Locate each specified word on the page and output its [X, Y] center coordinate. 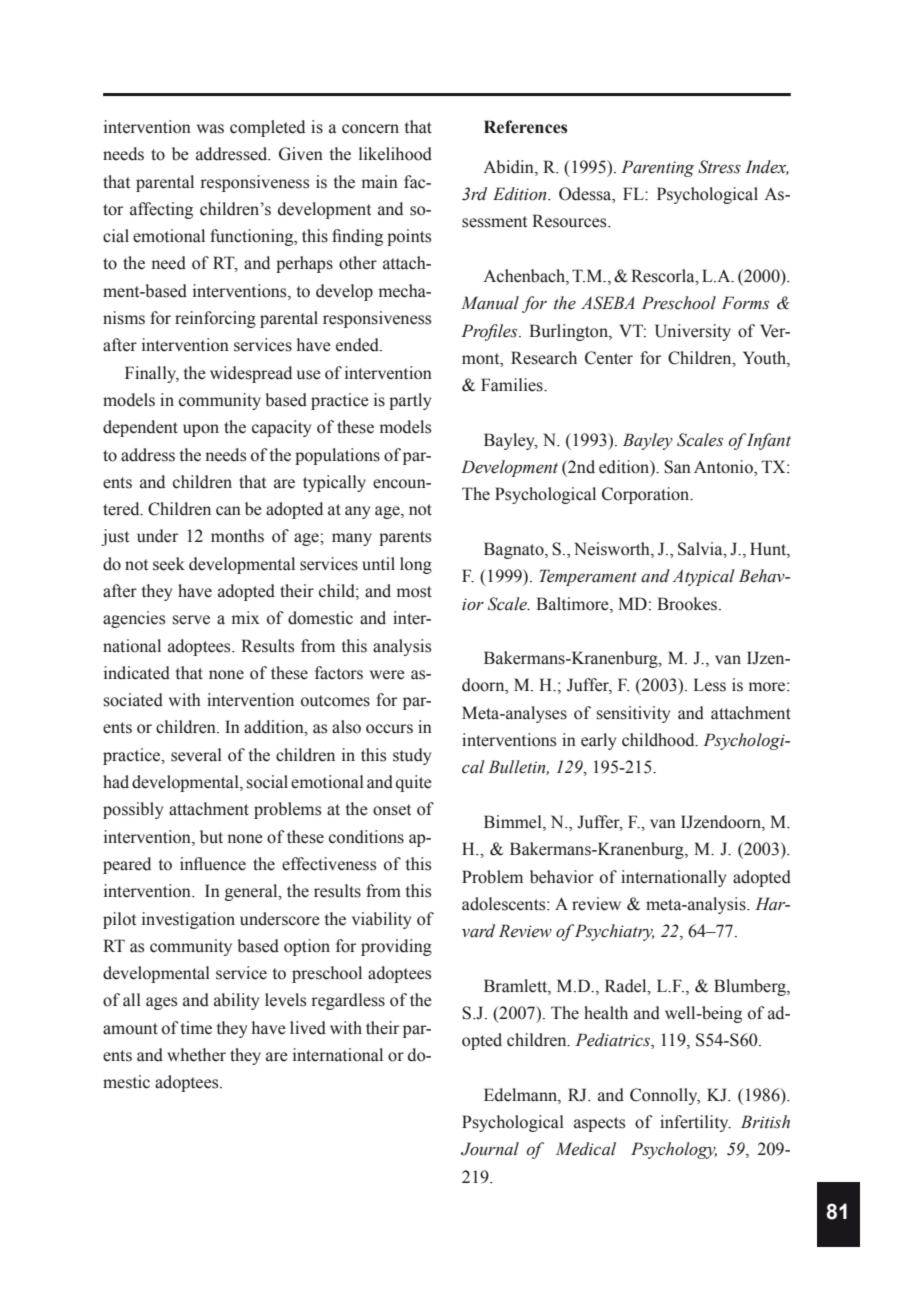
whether [196, 1055]
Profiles [490, 332]
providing [396, 947]
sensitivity [633, 714]
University [693, 332]
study [412, 756]
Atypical [704, 577]
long [416, 565]
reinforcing [215, 319]
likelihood [395, 154]
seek [169, 564]
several [196, 755]
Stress [719, 167]
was [210, 129]
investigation [188, 920]
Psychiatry [614, 932]
